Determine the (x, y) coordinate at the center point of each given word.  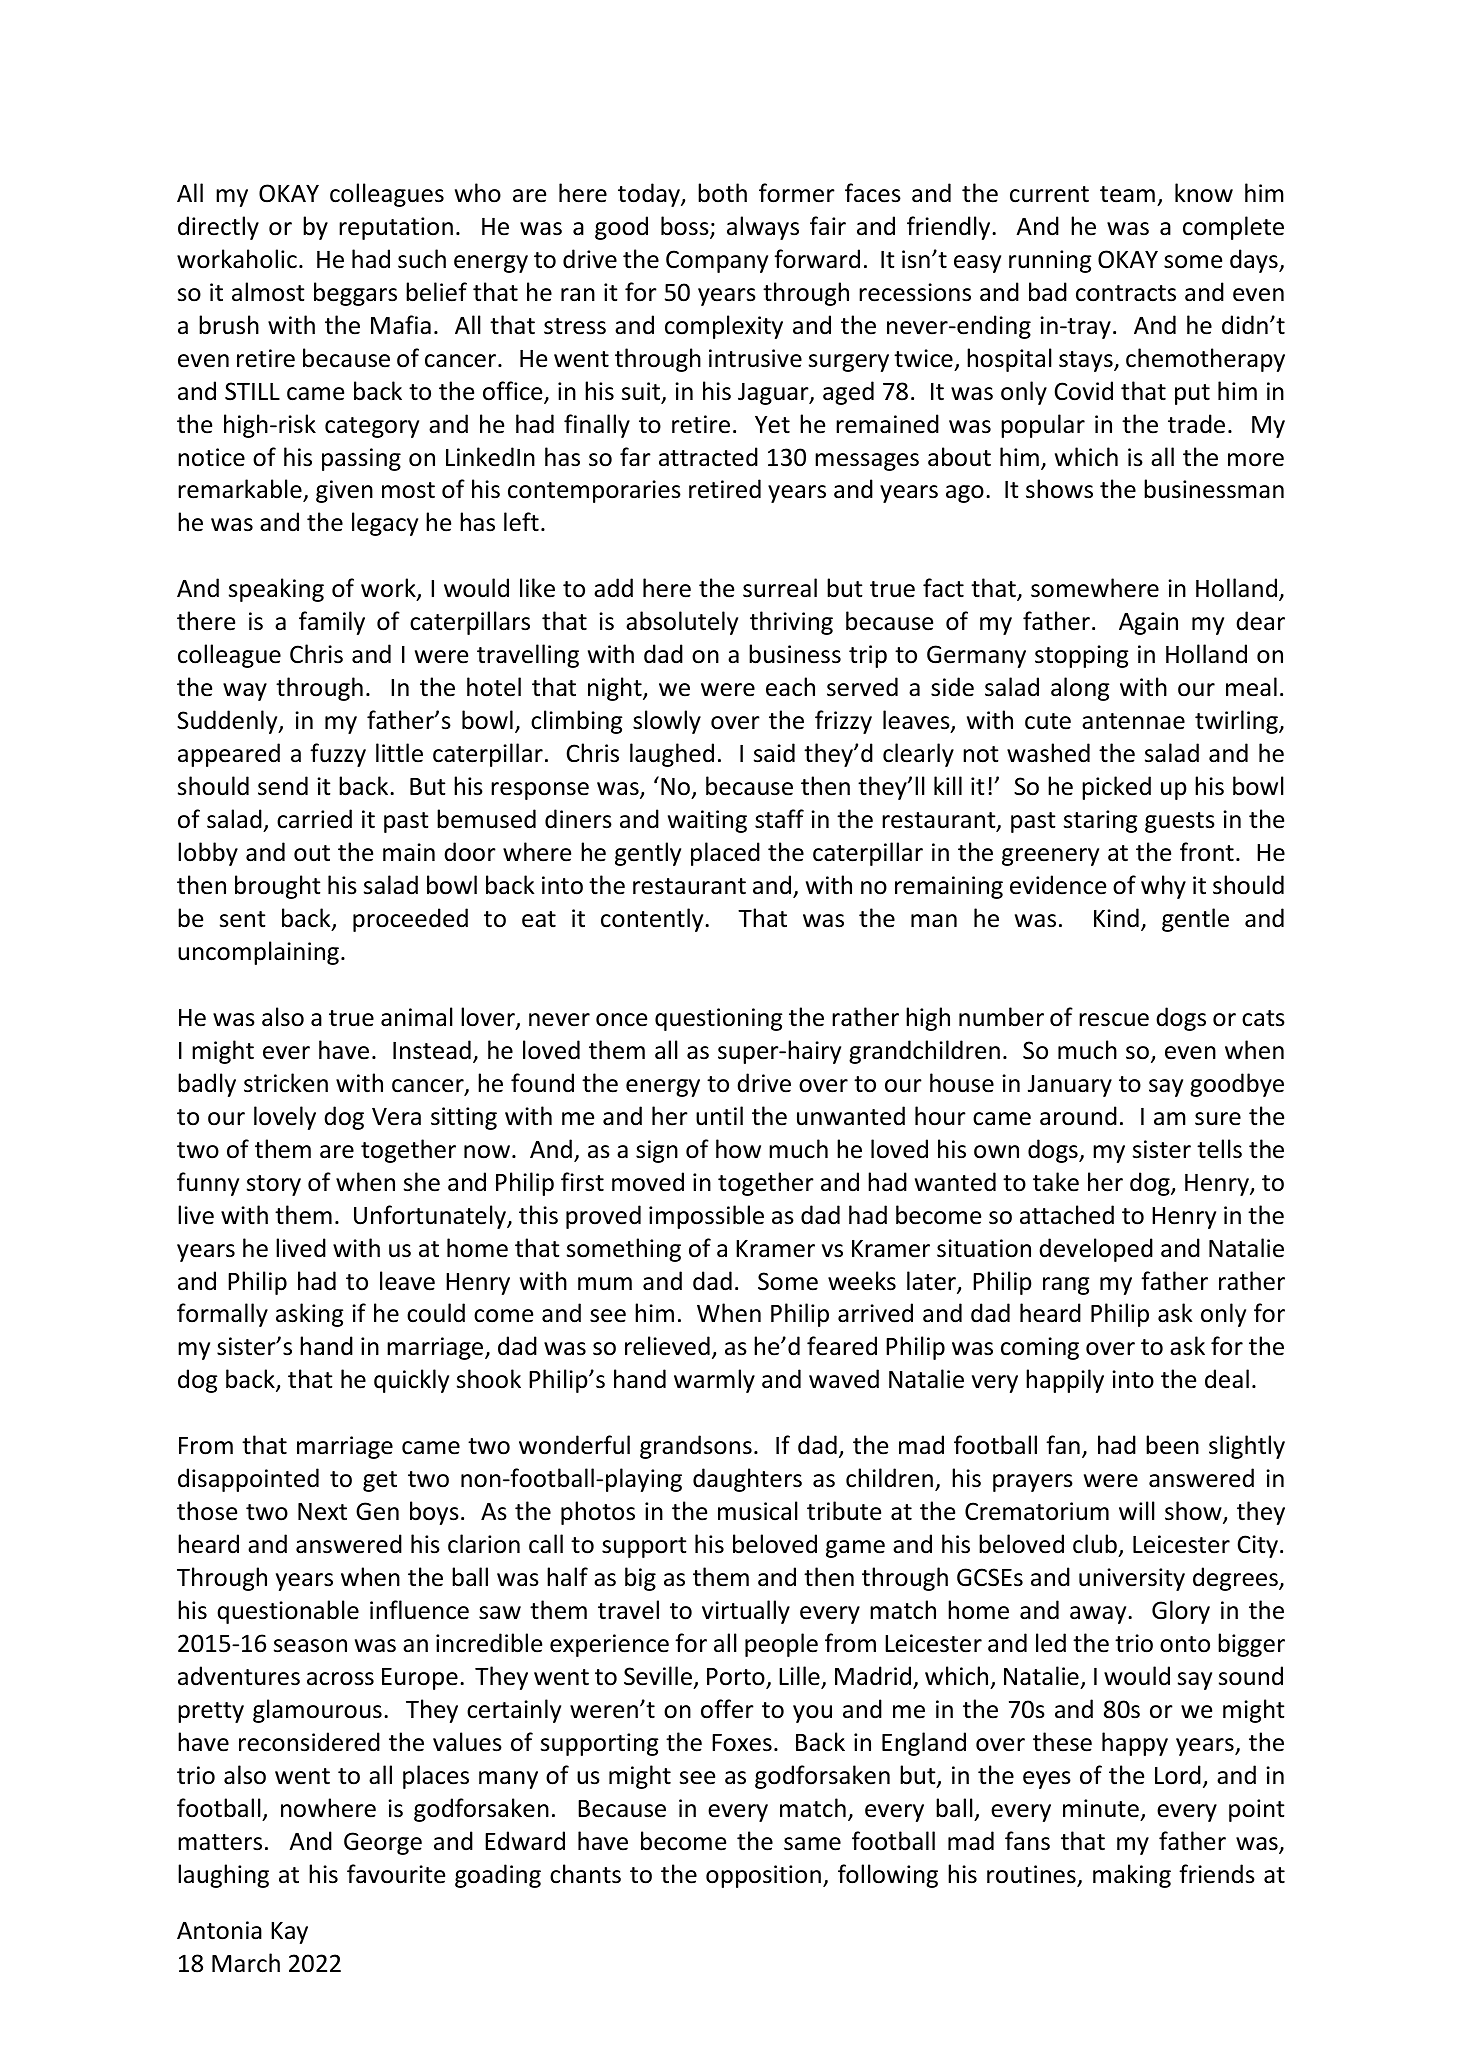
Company (717, 261)
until (719, 1116)
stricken (286, 1083)
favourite (396, 1874)
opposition (763, 1876)
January (1070, 1086)
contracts (1126, 293)
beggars (355, 294)
